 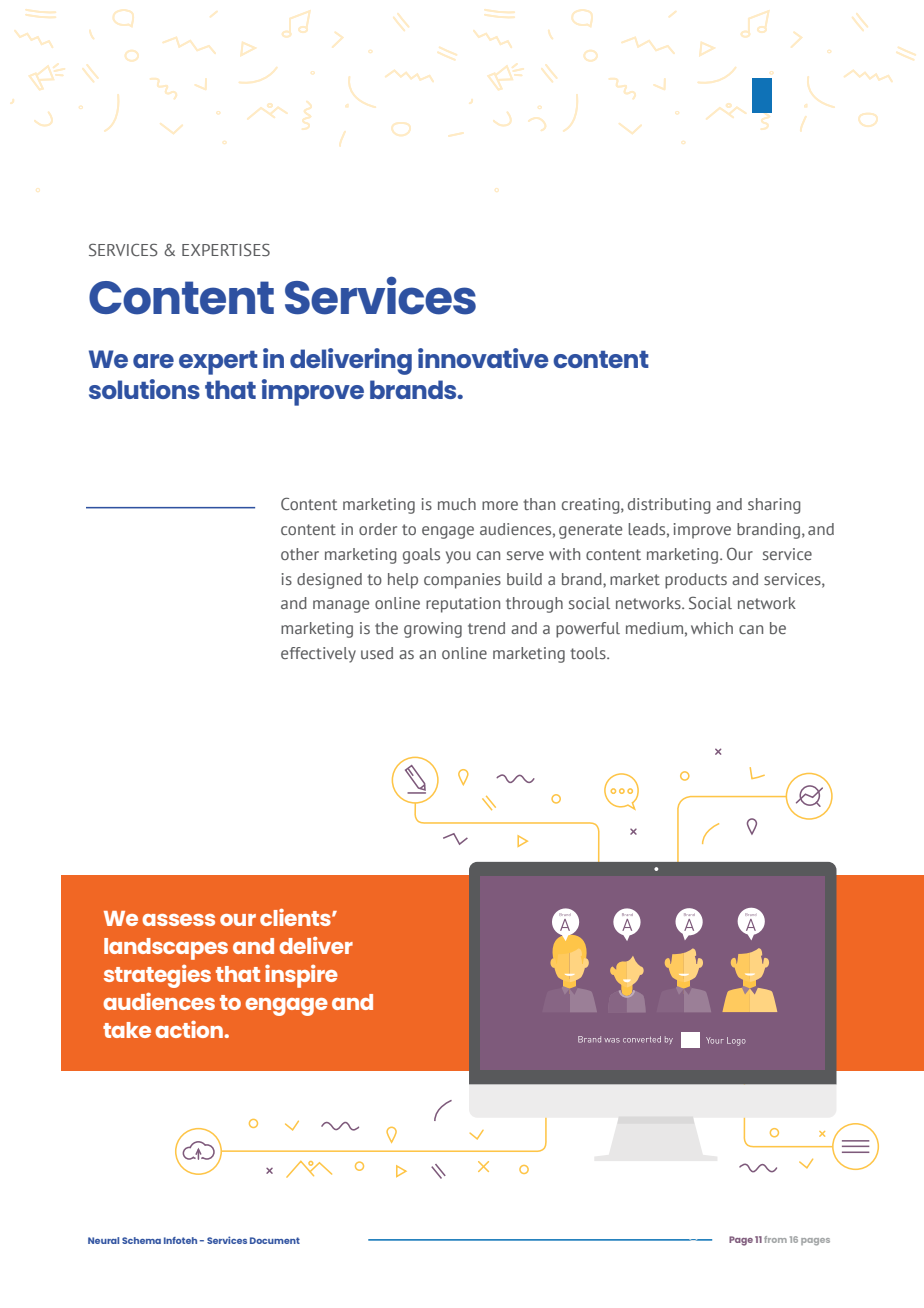 What do you see at coordinates (166, 949) in the screenshot?
I see `landscapes` at bounding box center [166, 949].
